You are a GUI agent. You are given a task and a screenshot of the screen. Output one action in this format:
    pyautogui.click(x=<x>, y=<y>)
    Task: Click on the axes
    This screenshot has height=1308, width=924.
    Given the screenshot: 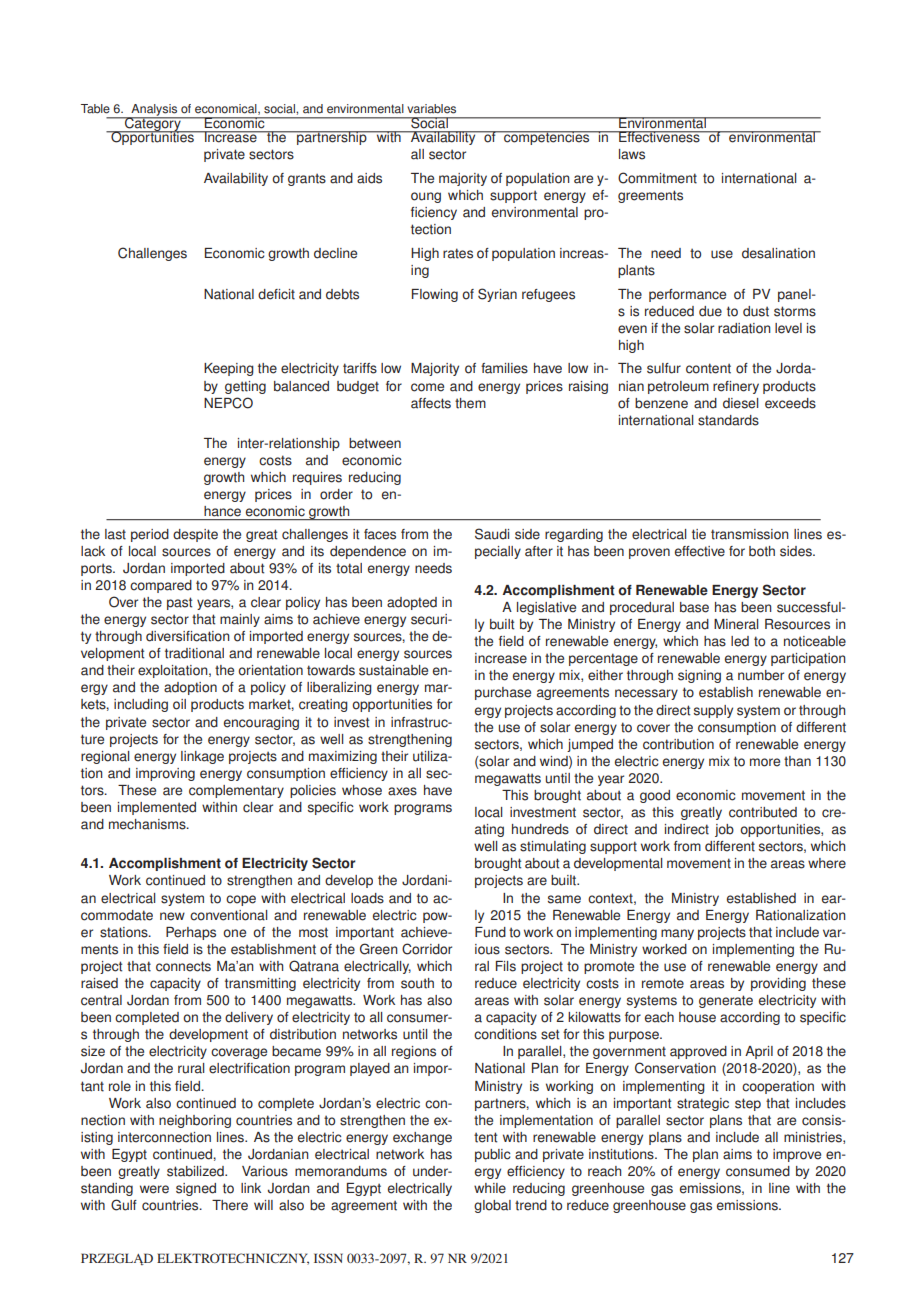 What is the action you would take?
    pyautogui.click(x=402, y=791)
